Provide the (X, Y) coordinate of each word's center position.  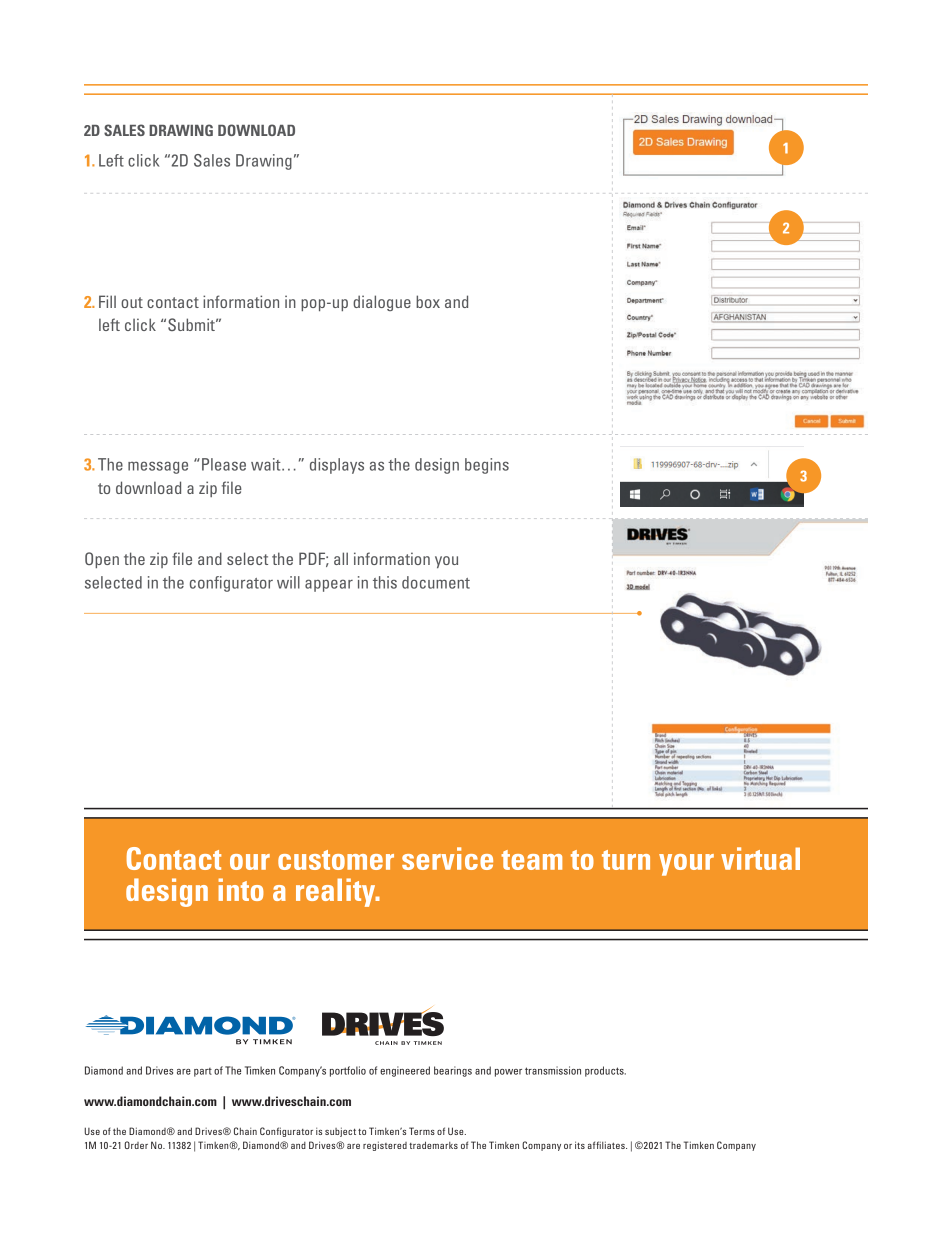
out (132, 302)
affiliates (607, 1145)
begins (487, 466)
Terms (422, 1131)
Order (136, 1145)
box (428, 301)
